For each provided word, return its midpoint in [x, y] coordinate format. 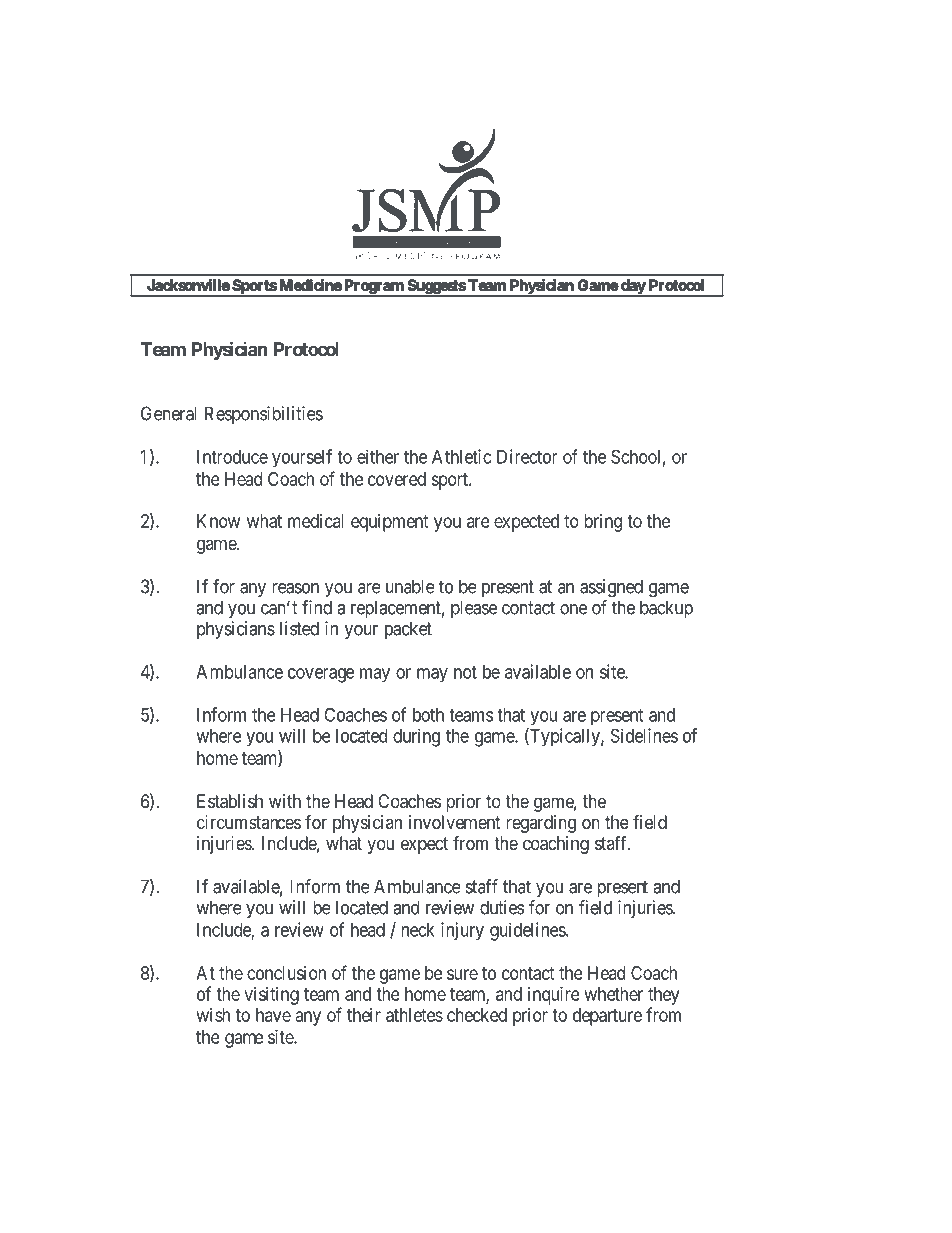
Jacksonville [188, 285]
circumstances [249, 822]
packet [408, 630]
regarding [541, 824]
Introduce [232, 457]
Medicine [311, 285]
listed [299, 628]
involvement [455, 822]
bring [603, 523]
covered [397, 479]
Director [527, 456]
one [573, 609]
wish [213, 1015]
